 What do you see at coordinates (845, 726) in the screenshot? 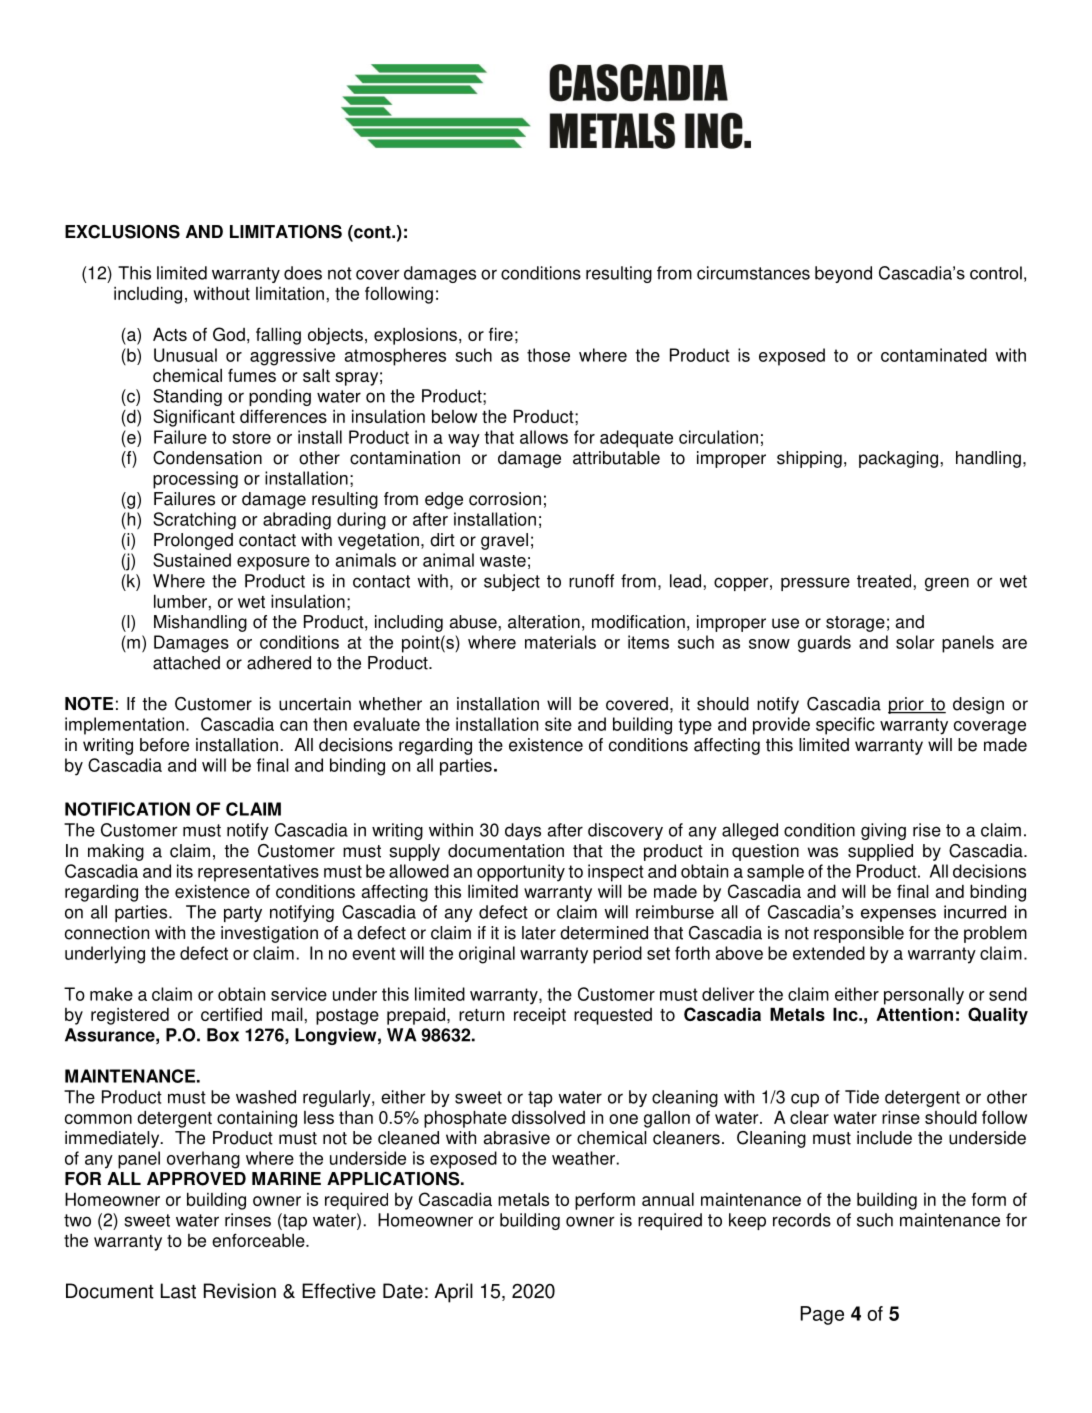
I see `specific` at bounding box center [845, 726].
